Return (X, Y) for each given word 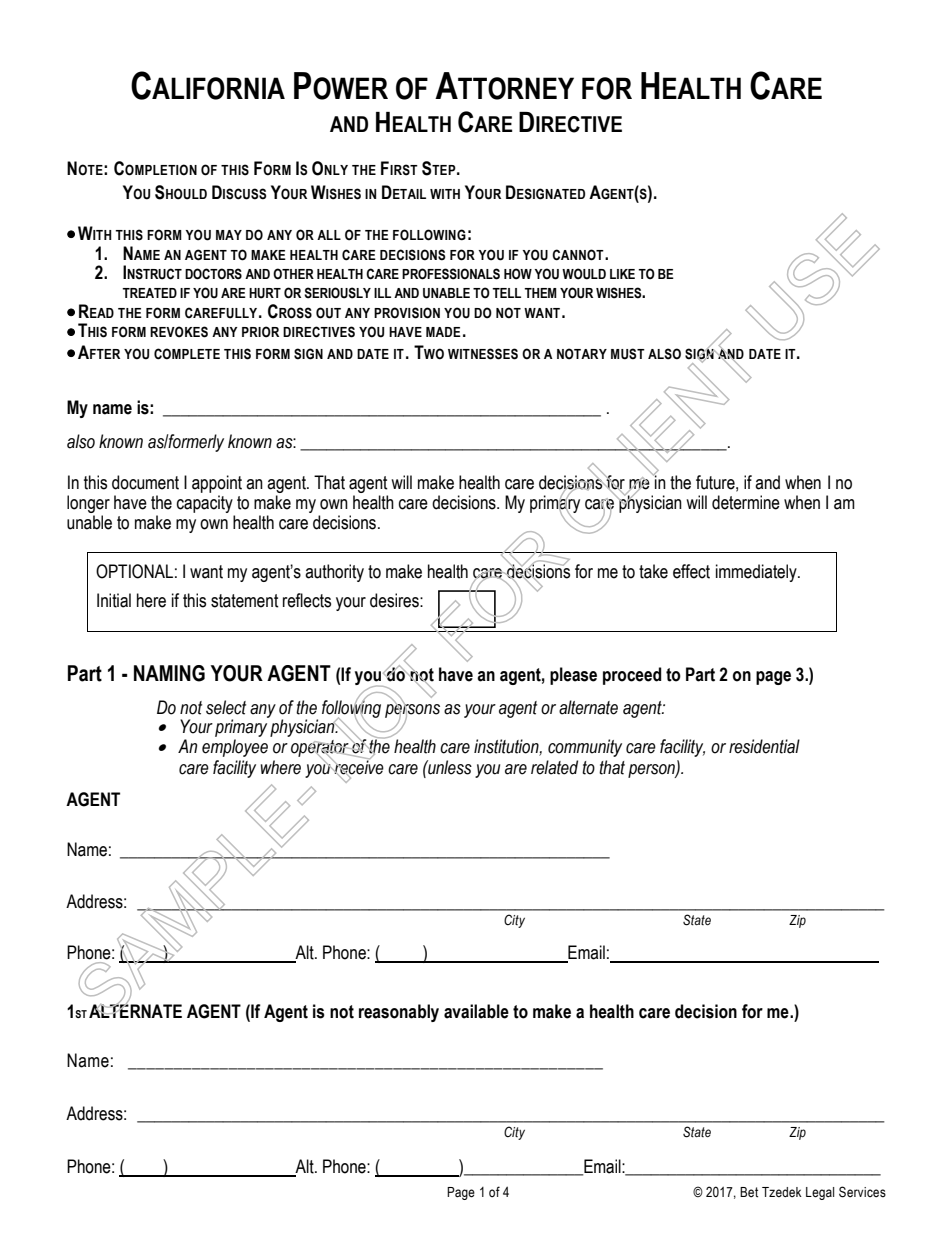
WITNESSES (483, 354)
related (554, 767)
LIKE (622, 274)
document (145, 482)
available (476, 1011)
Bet (749, 1192)
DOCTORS (213, 274)
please (573, 676)
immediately (757, 573)
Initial (114, 600)
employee (235, 748)
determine (746, 502)
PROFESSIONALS (451, 274)
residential (764, 746)
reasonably (399, 1013)
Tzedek (782, 1192)
